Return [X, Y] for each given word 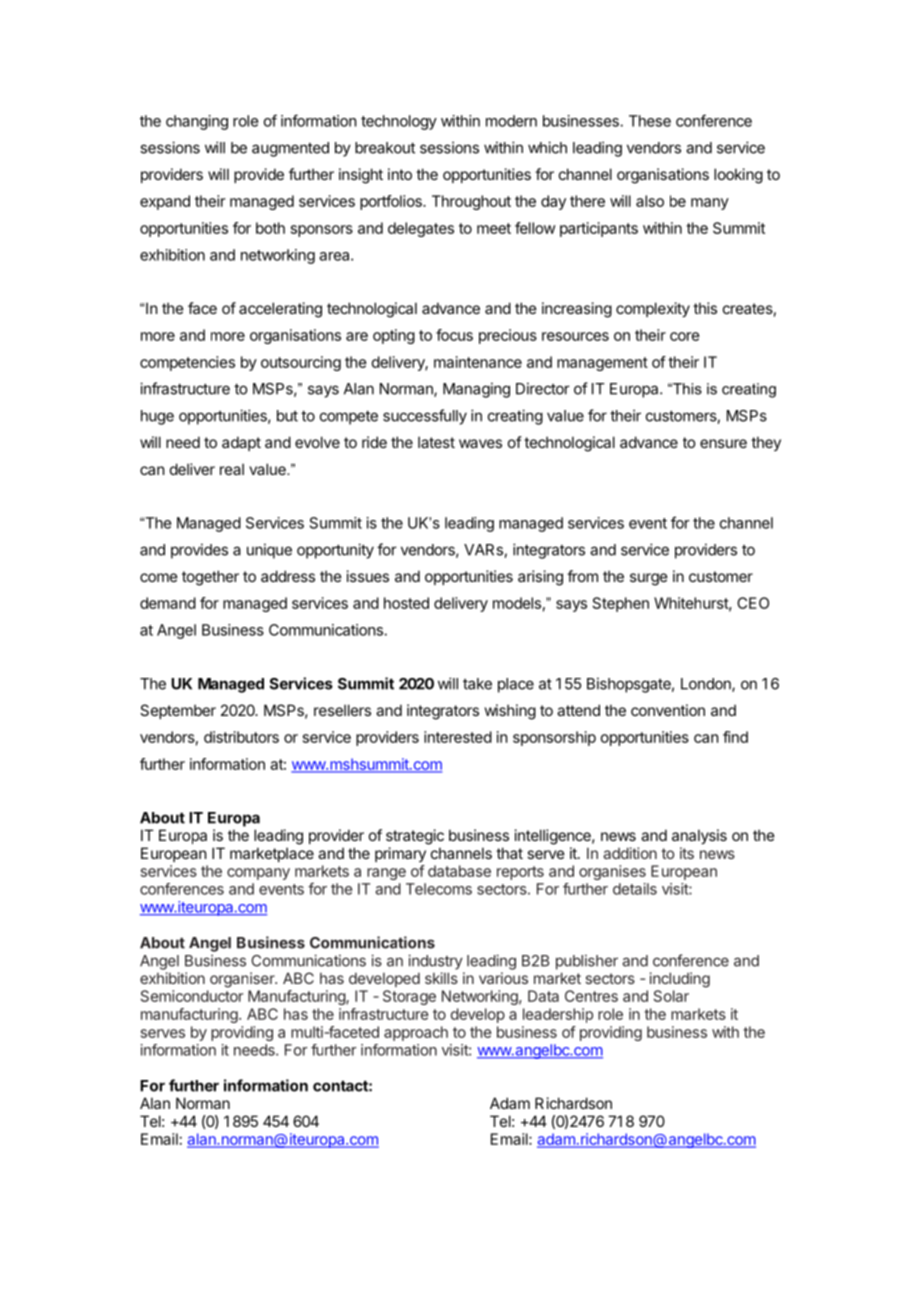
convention [668, 710]
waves [480, 443]
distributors [241, 737]
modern [511, 121]
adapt [241, 443]
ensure [723, 443]
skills [441, 978]
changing [197, 122]
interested [458, 737]
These [650, 121]
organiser [243, 980]
